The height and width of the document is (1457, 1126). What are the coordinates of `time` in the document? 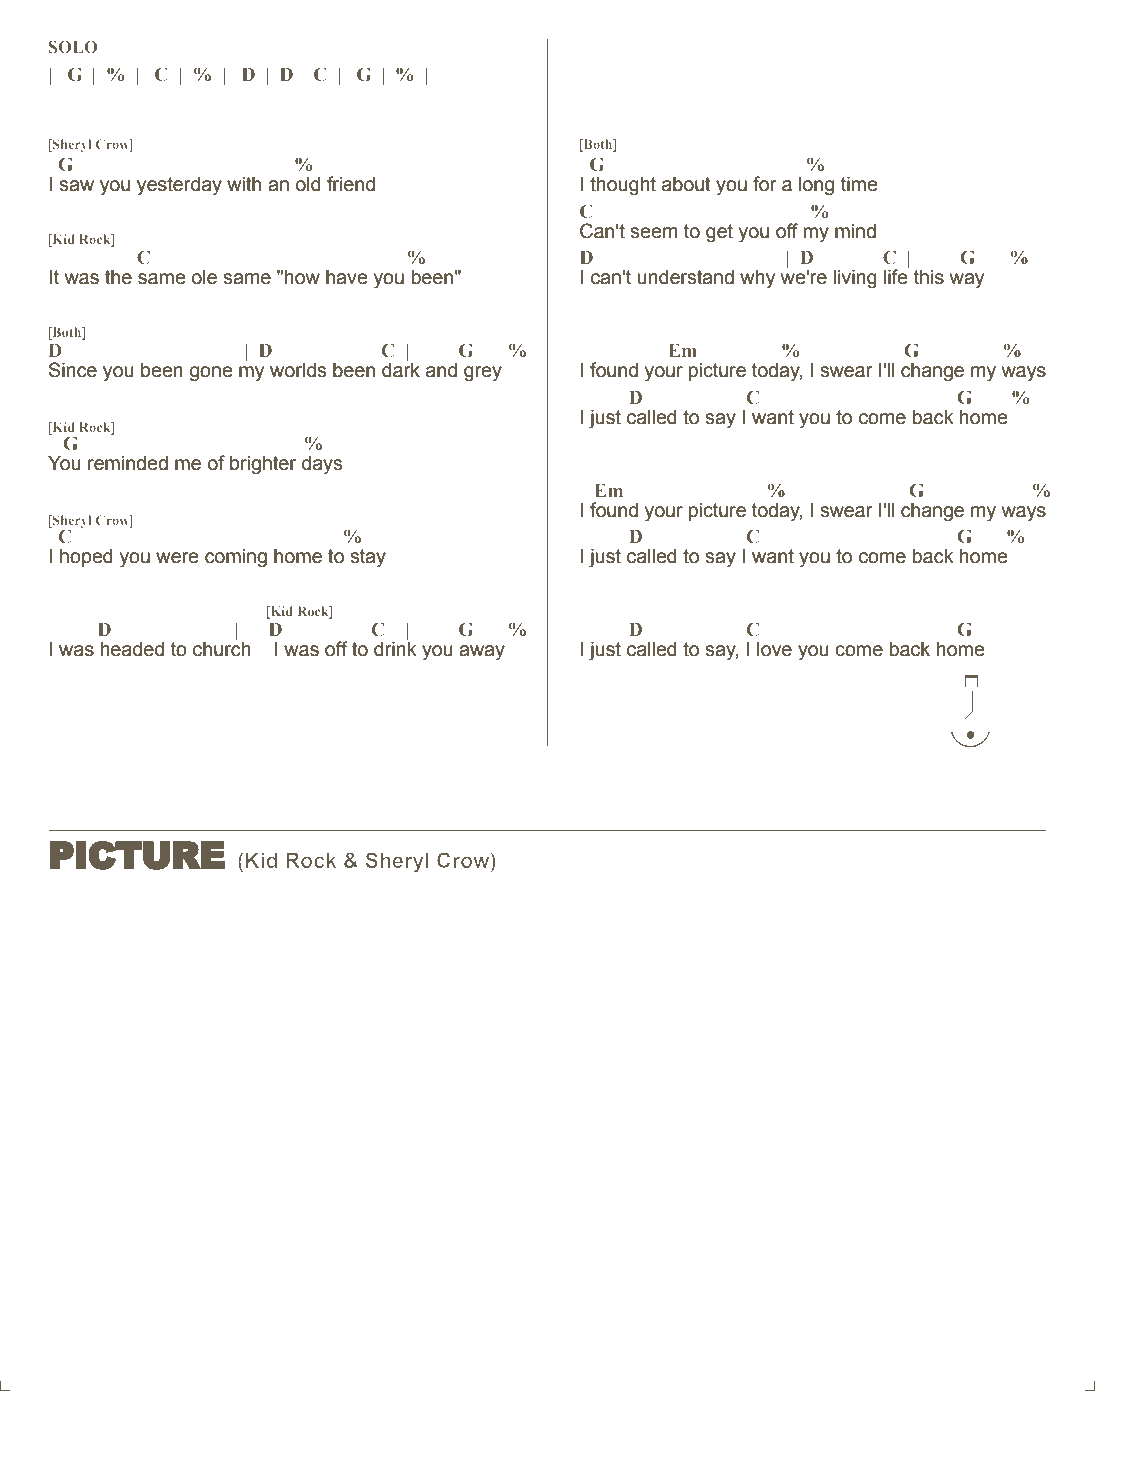 It's located at (859, 184).
